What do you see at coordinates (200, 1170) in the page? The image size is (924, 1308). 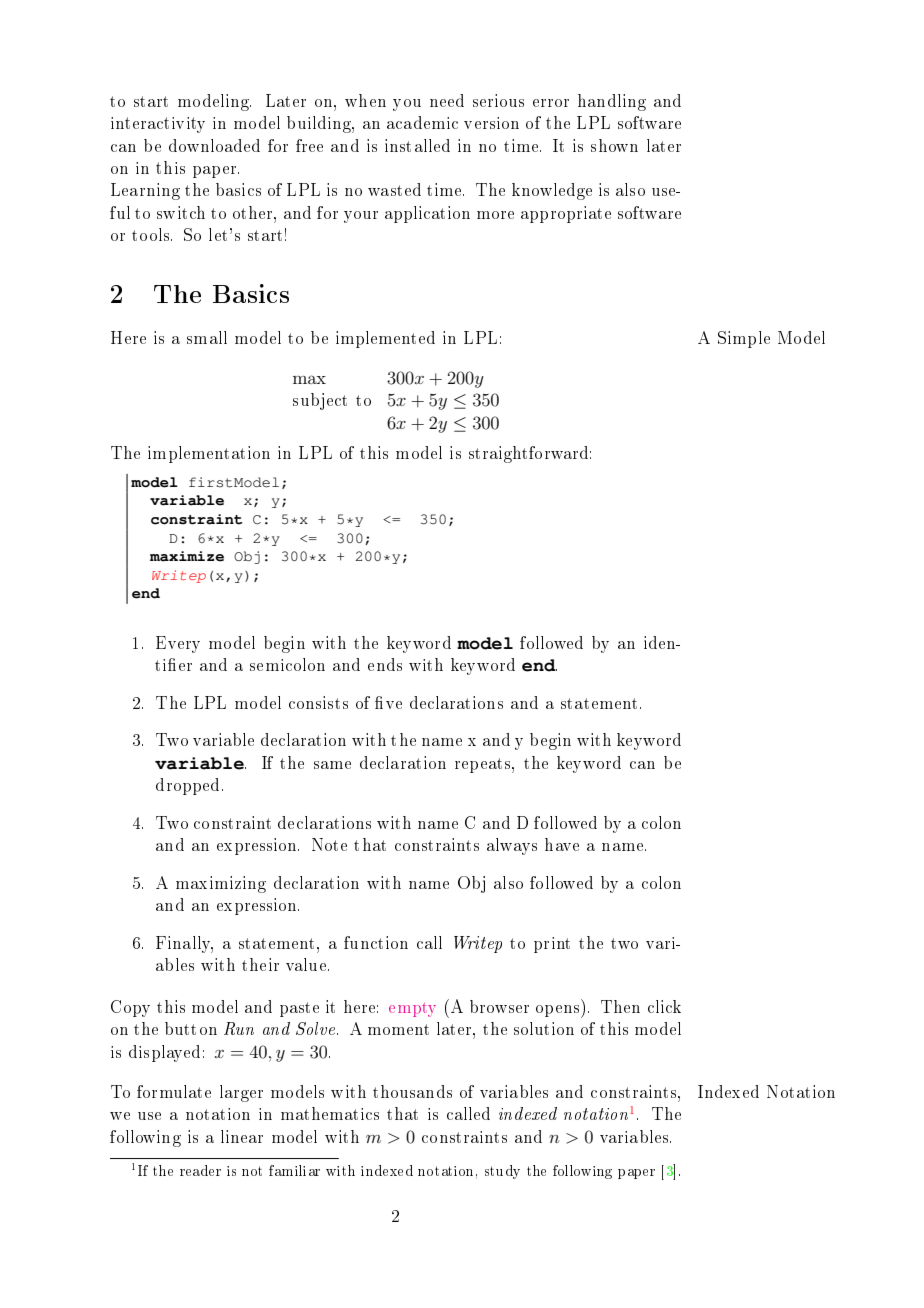 I see `reader` at bounding box center [200, 1170].
